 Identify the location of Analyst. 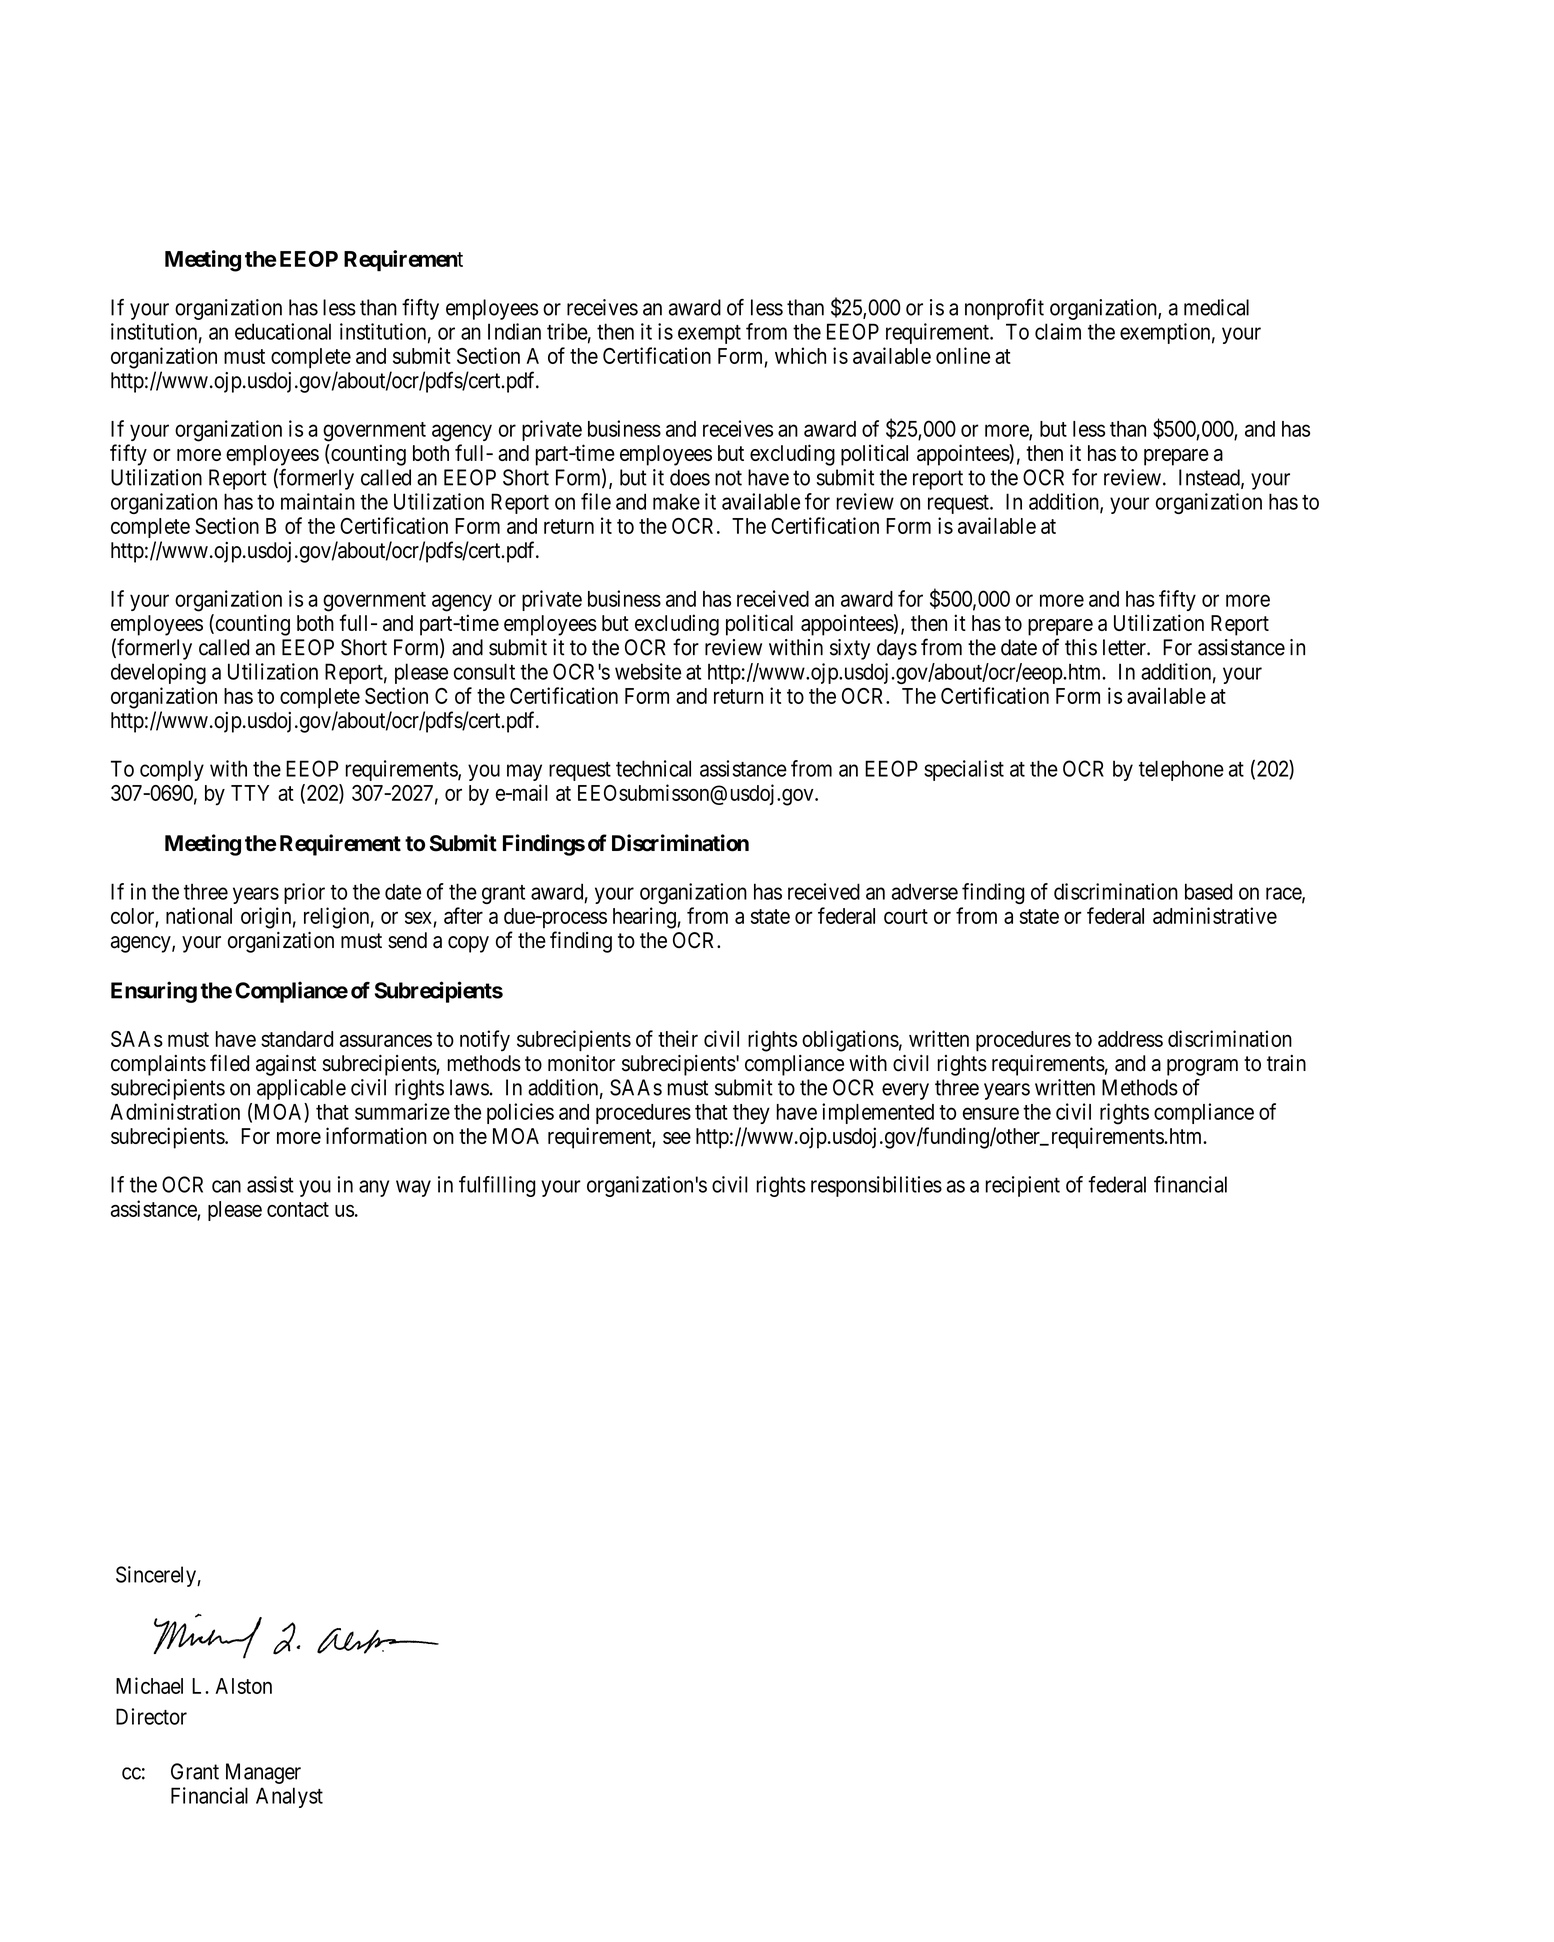
(289, 1797).
